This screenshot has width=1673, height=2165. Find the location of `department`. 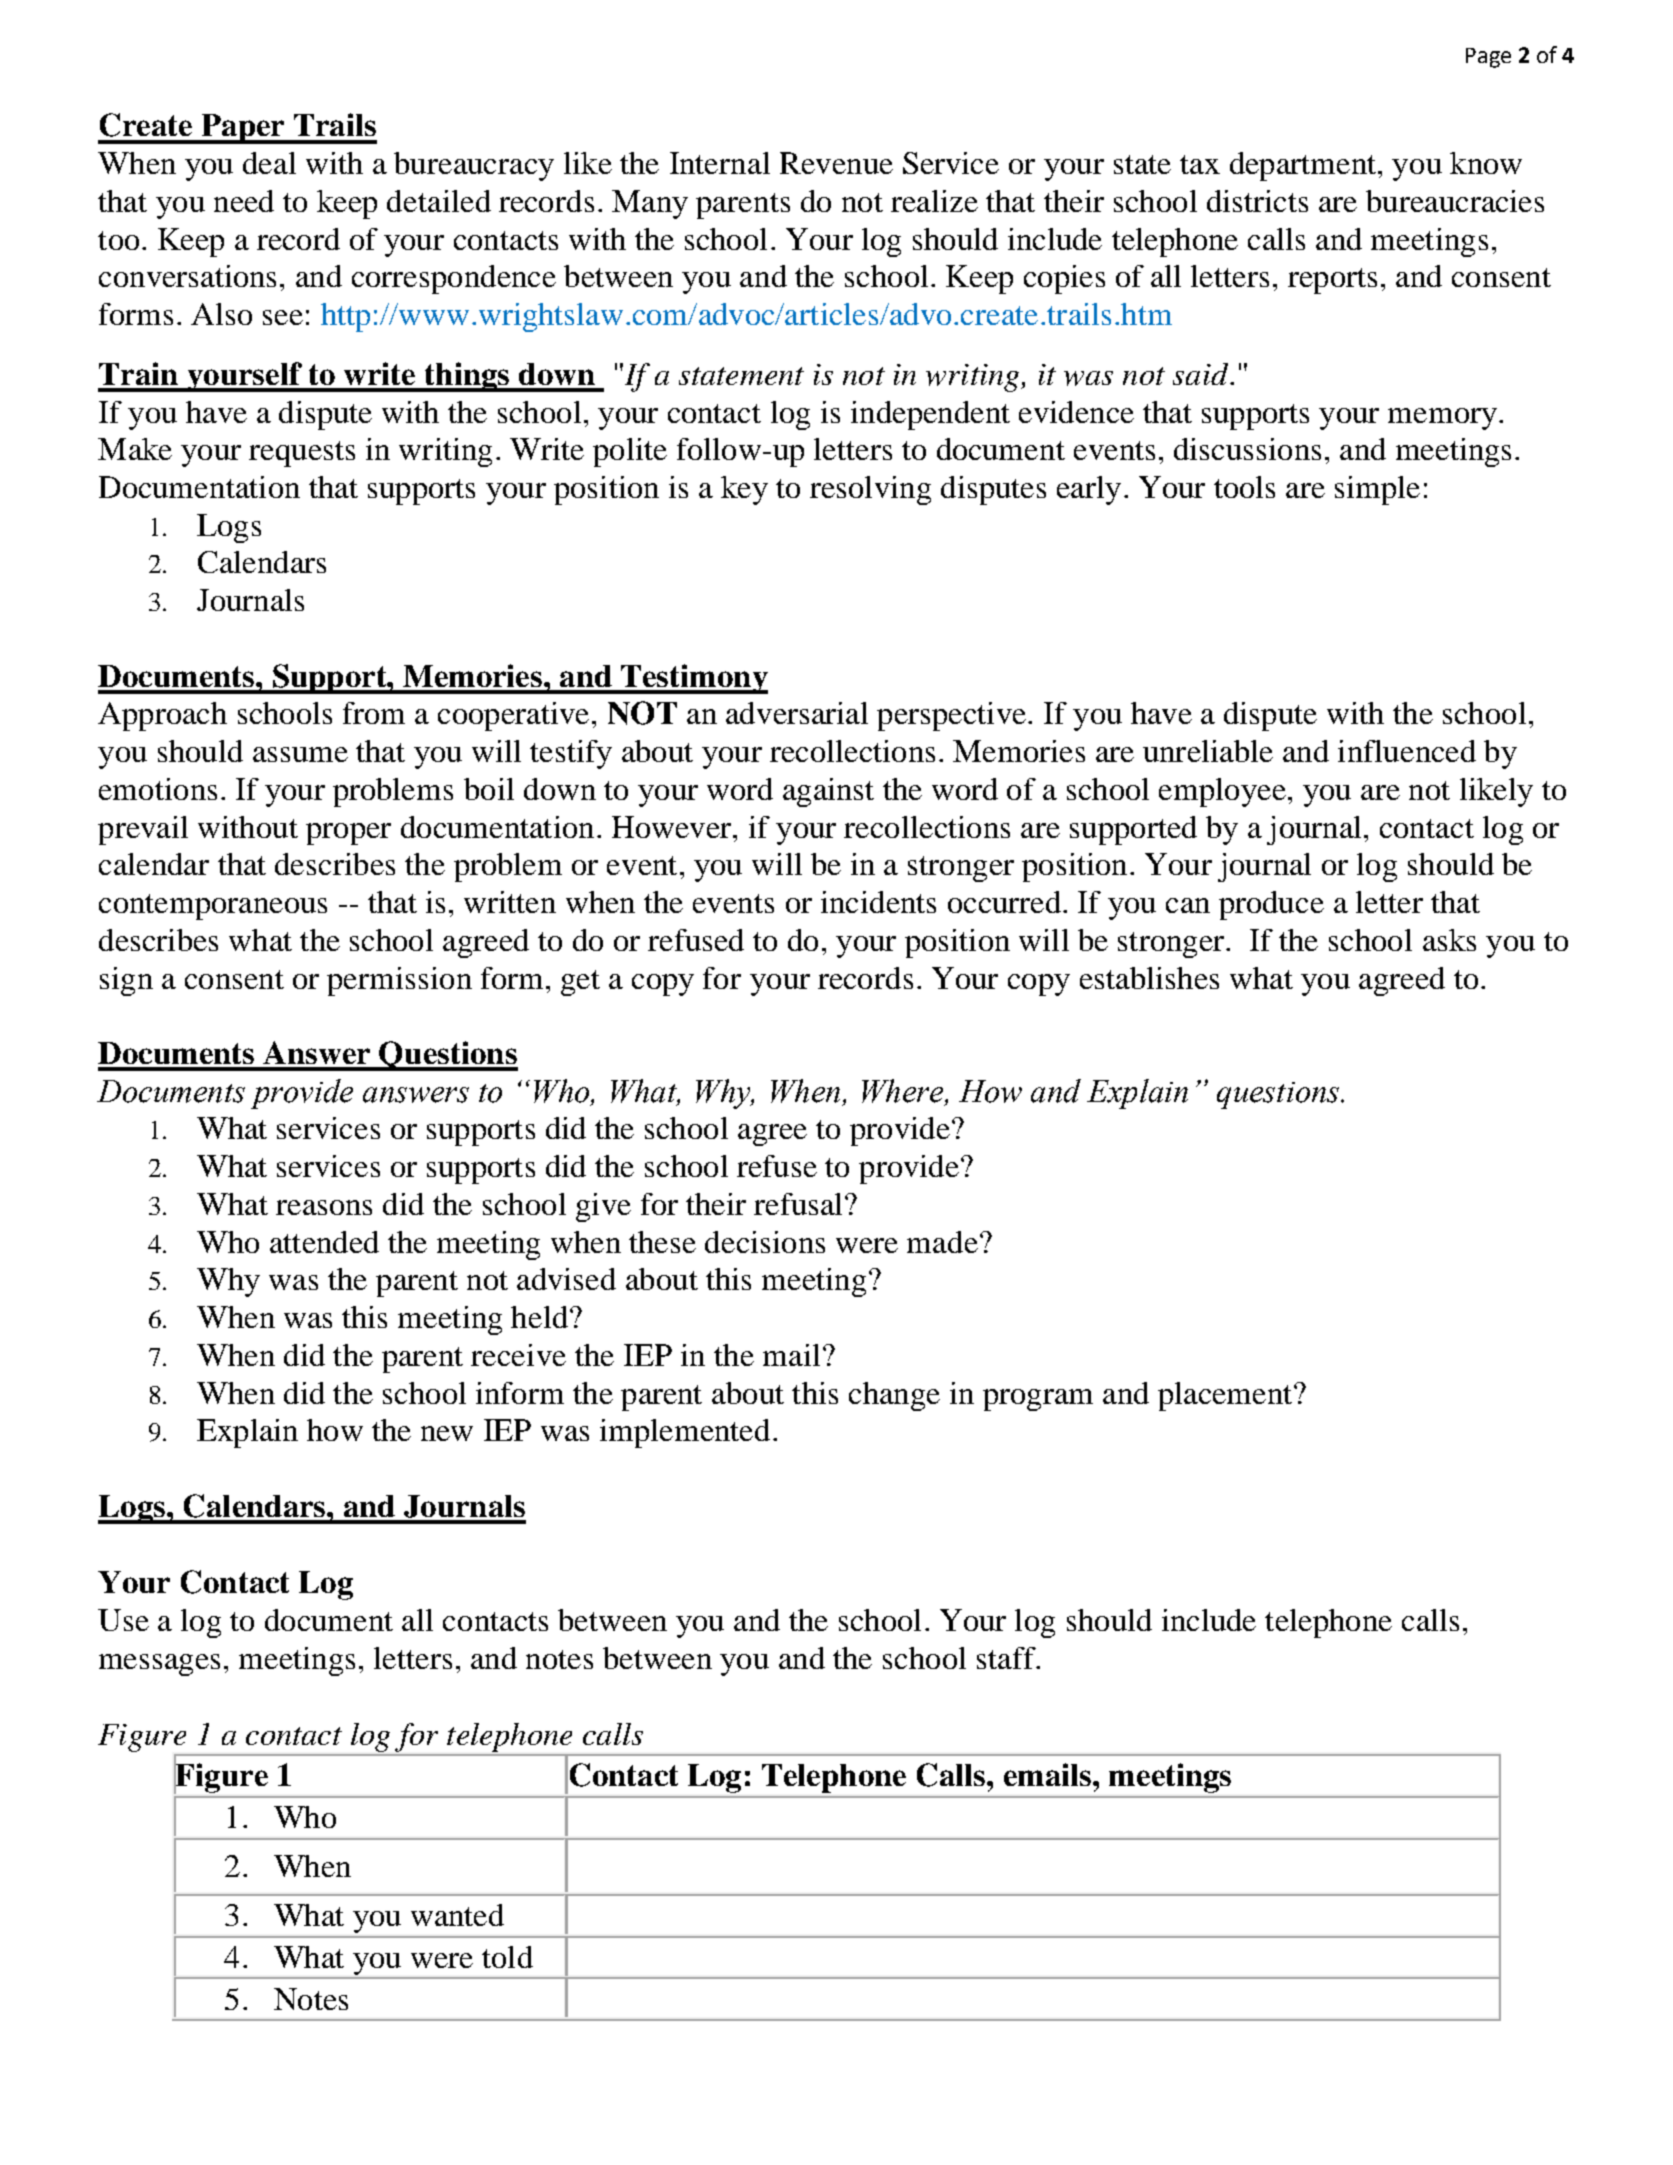

department is located at coordinates (1304, 166).
